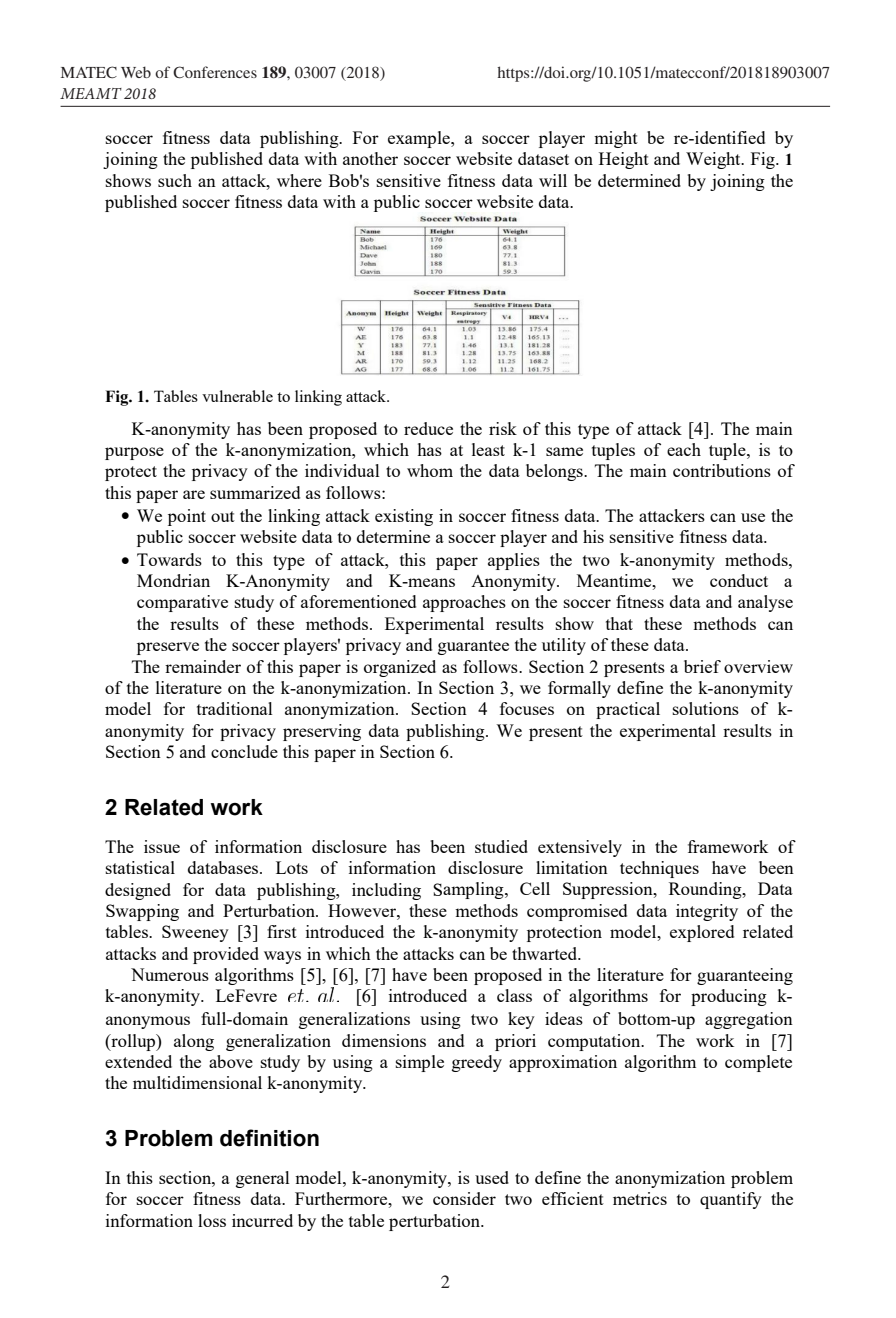 This screenshot has width=896, height=1318. I want to click on Conferences, so click(215, 72).
